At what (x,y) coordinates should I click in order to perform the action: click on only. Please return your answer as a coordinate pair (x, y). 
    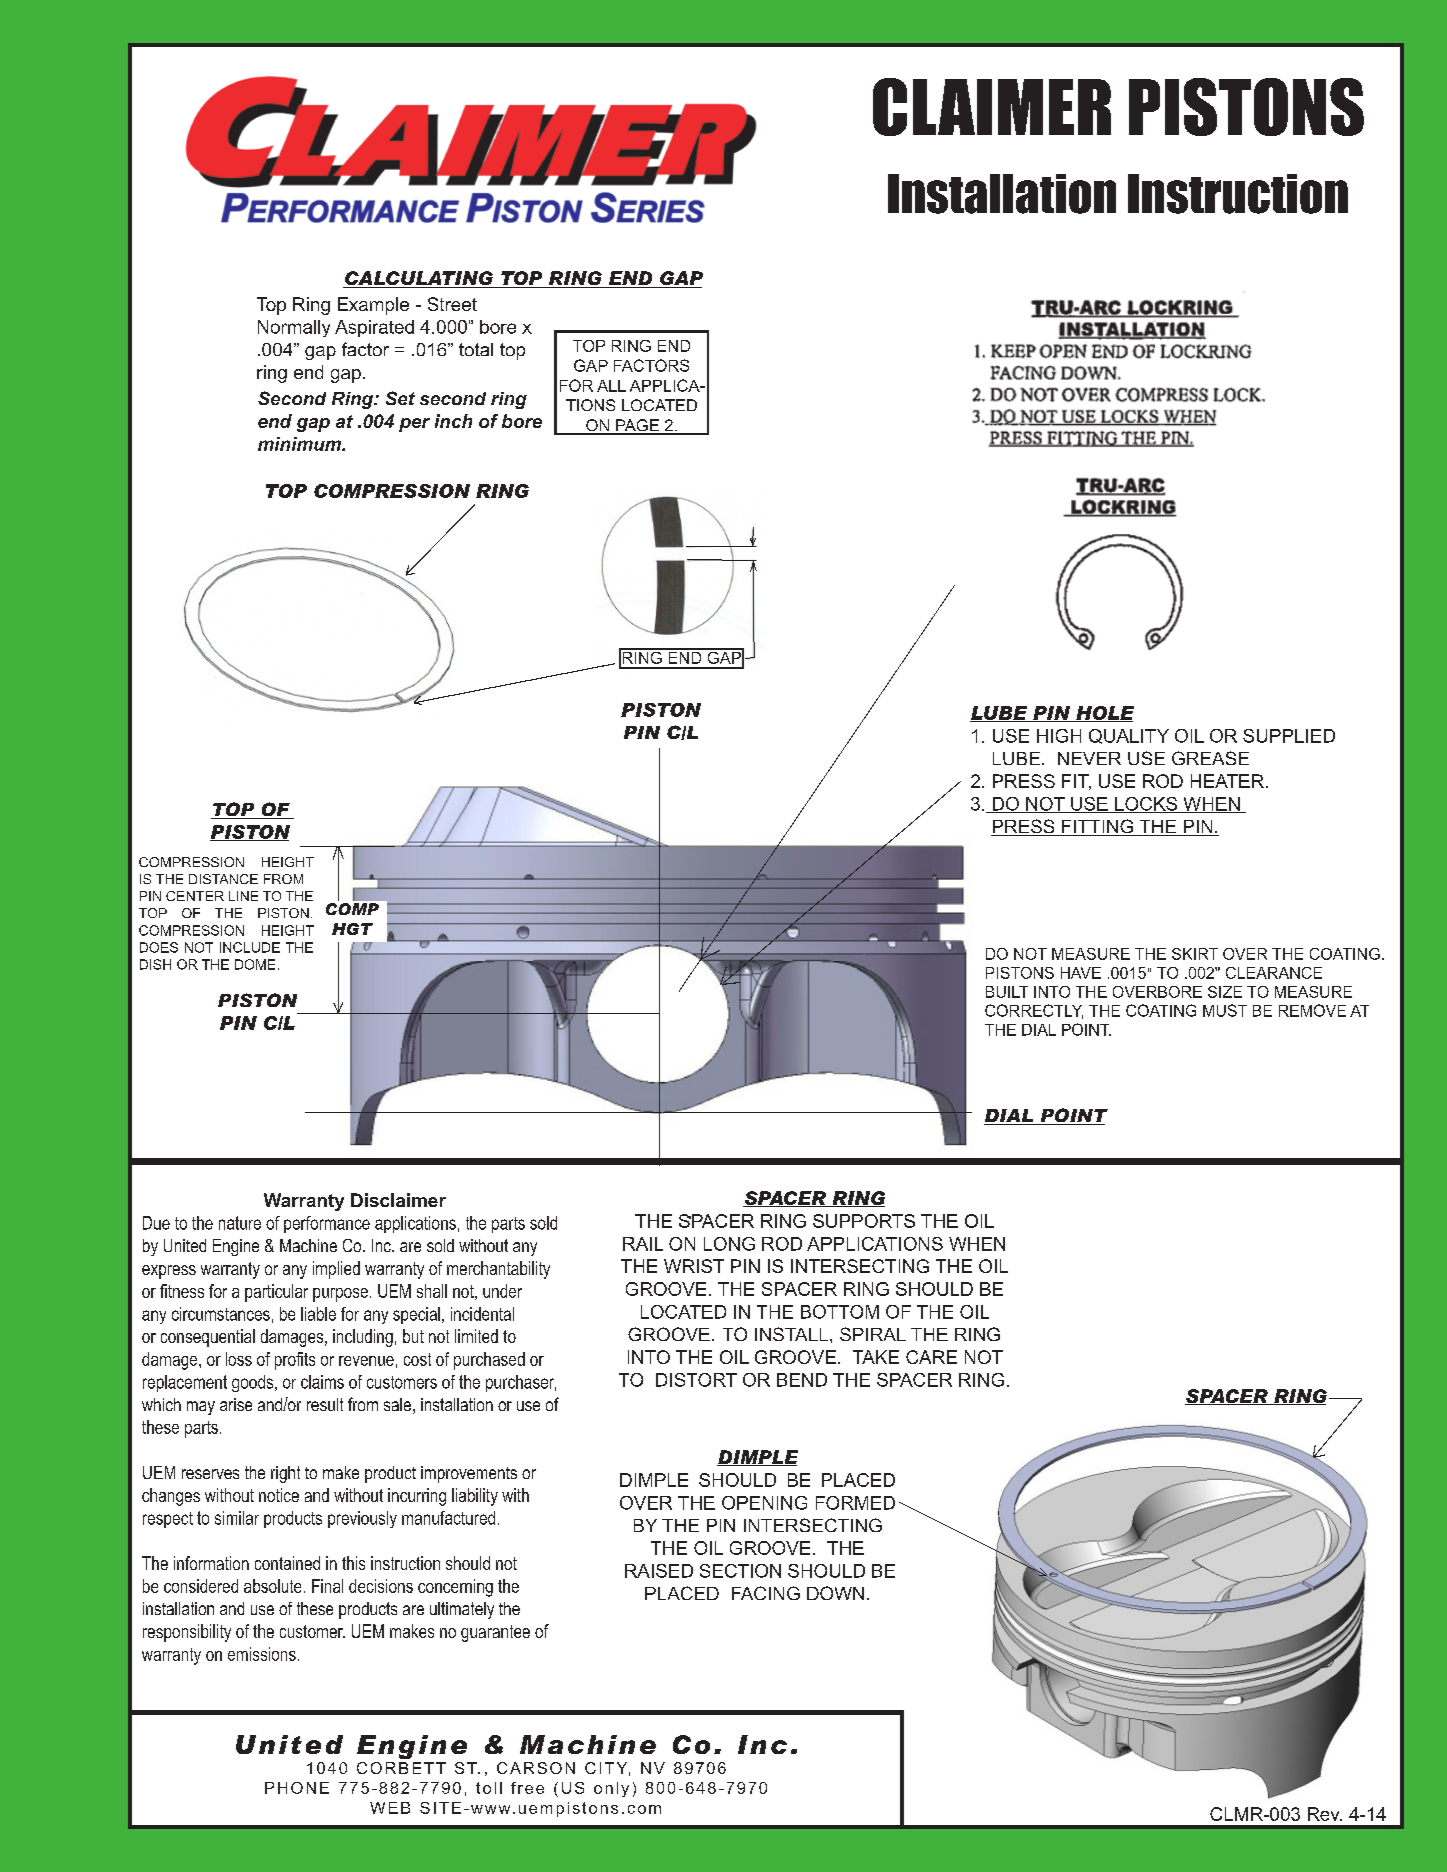
    Looking at the image, I should click on (611, 1789).
